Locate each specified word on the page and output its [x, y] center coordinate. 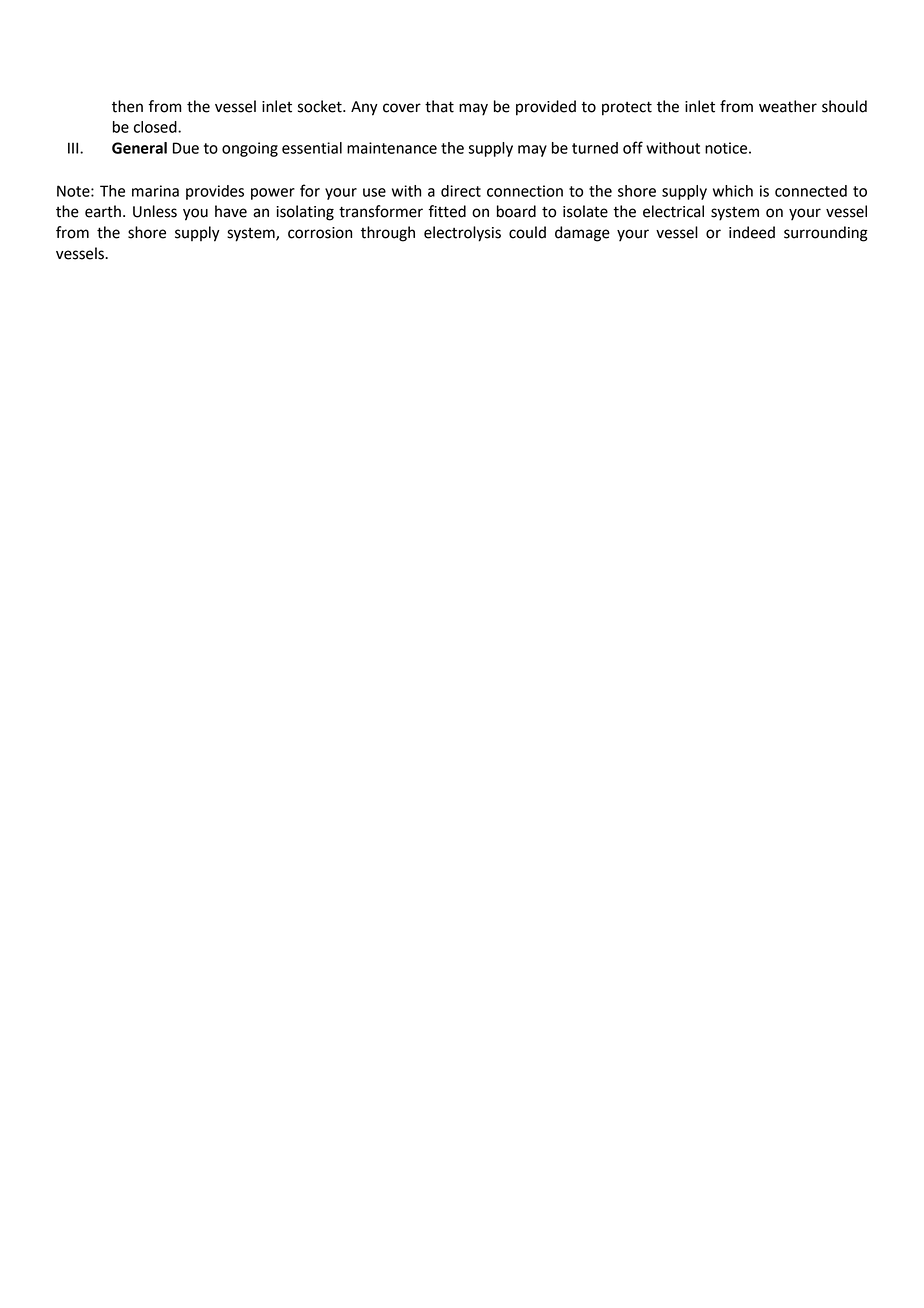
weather [788, 106]
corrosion [320, 233]
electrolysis [462, 234]
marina [155, 191]
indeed [752, 232]
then [127, 106]
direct [461, 191]
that [439, 106]
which [733, 191]
